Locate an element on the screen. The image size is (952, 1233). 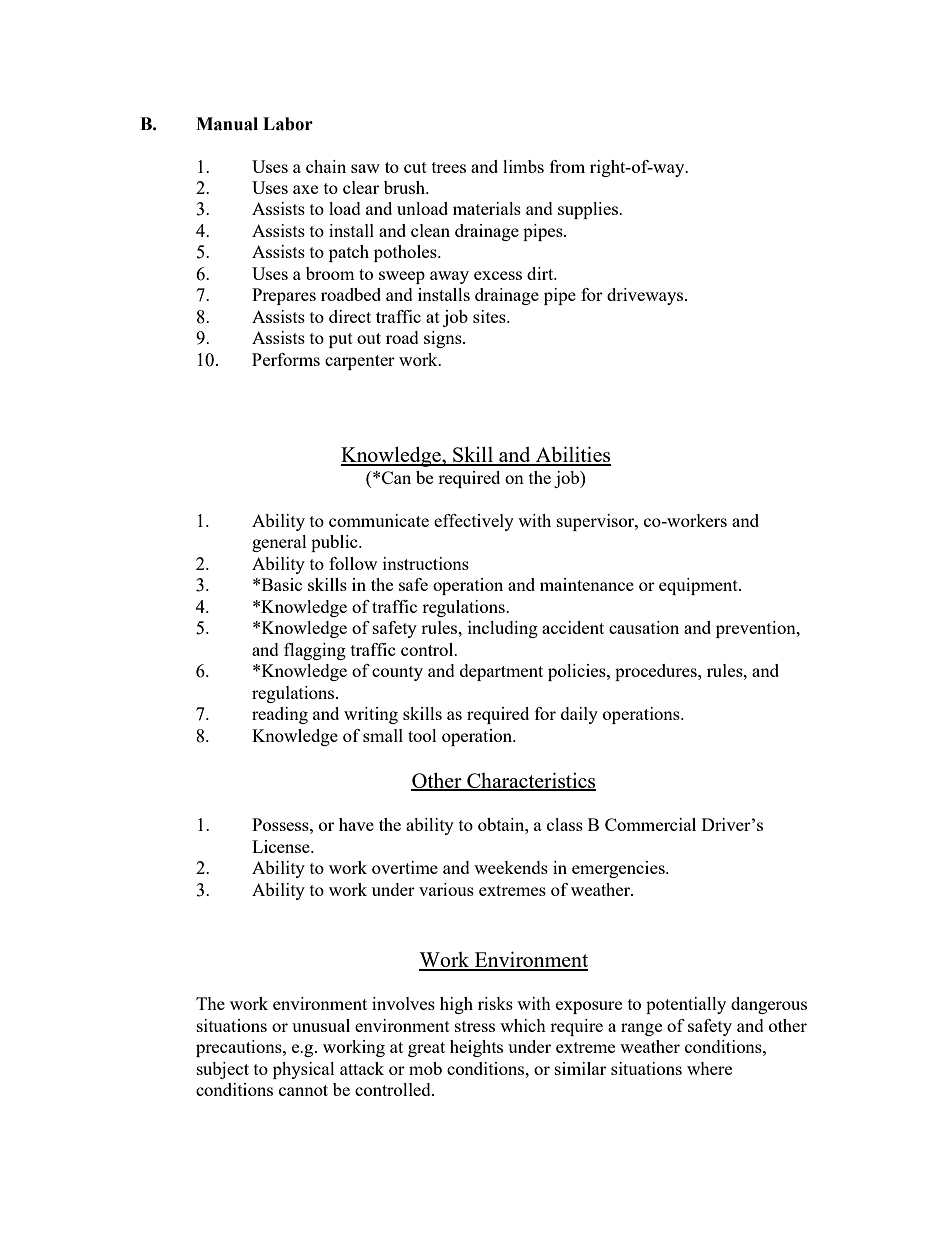
where is located at coordinates (709, 1068).
